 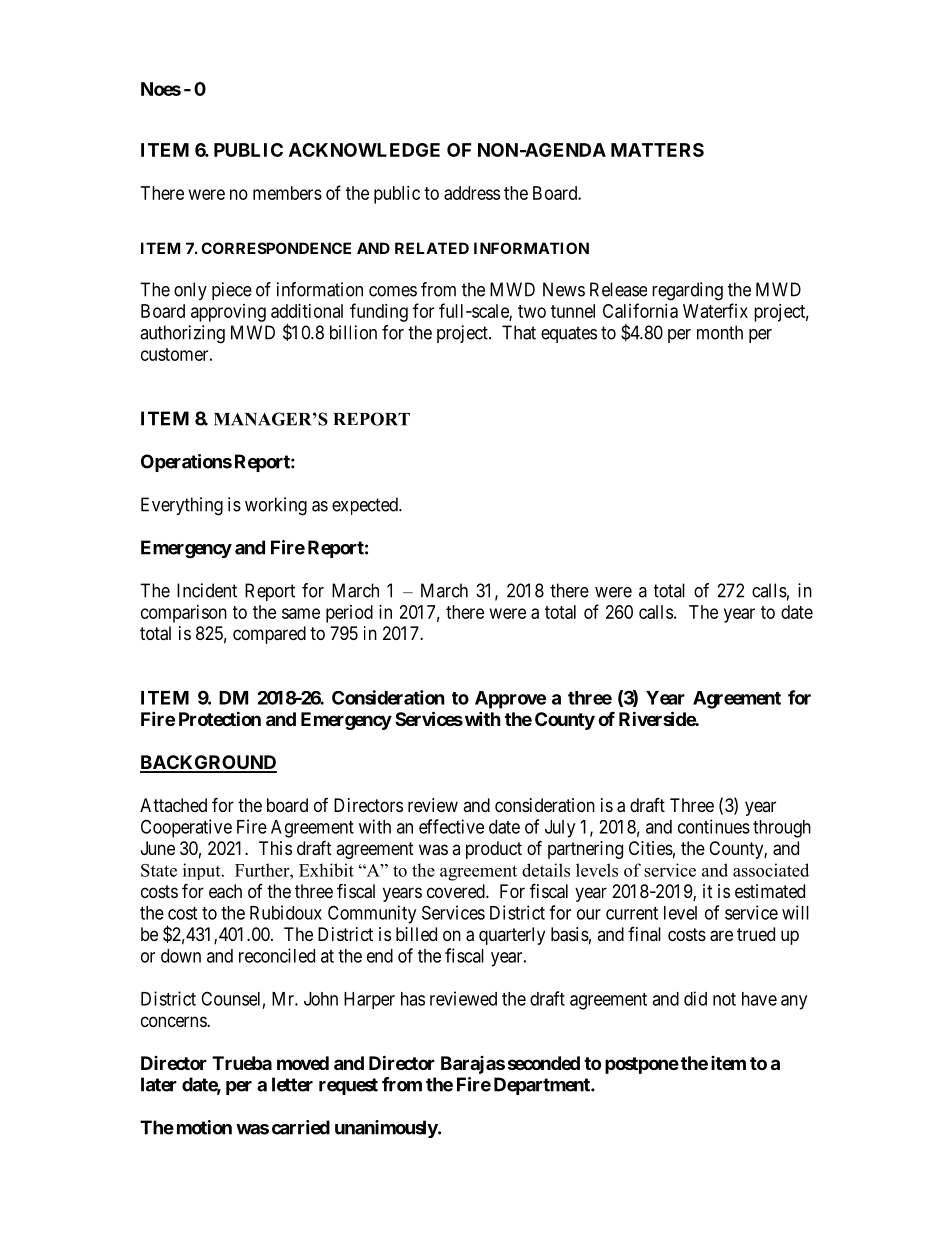 I want to click on continues, so click(x=714, y=826).
